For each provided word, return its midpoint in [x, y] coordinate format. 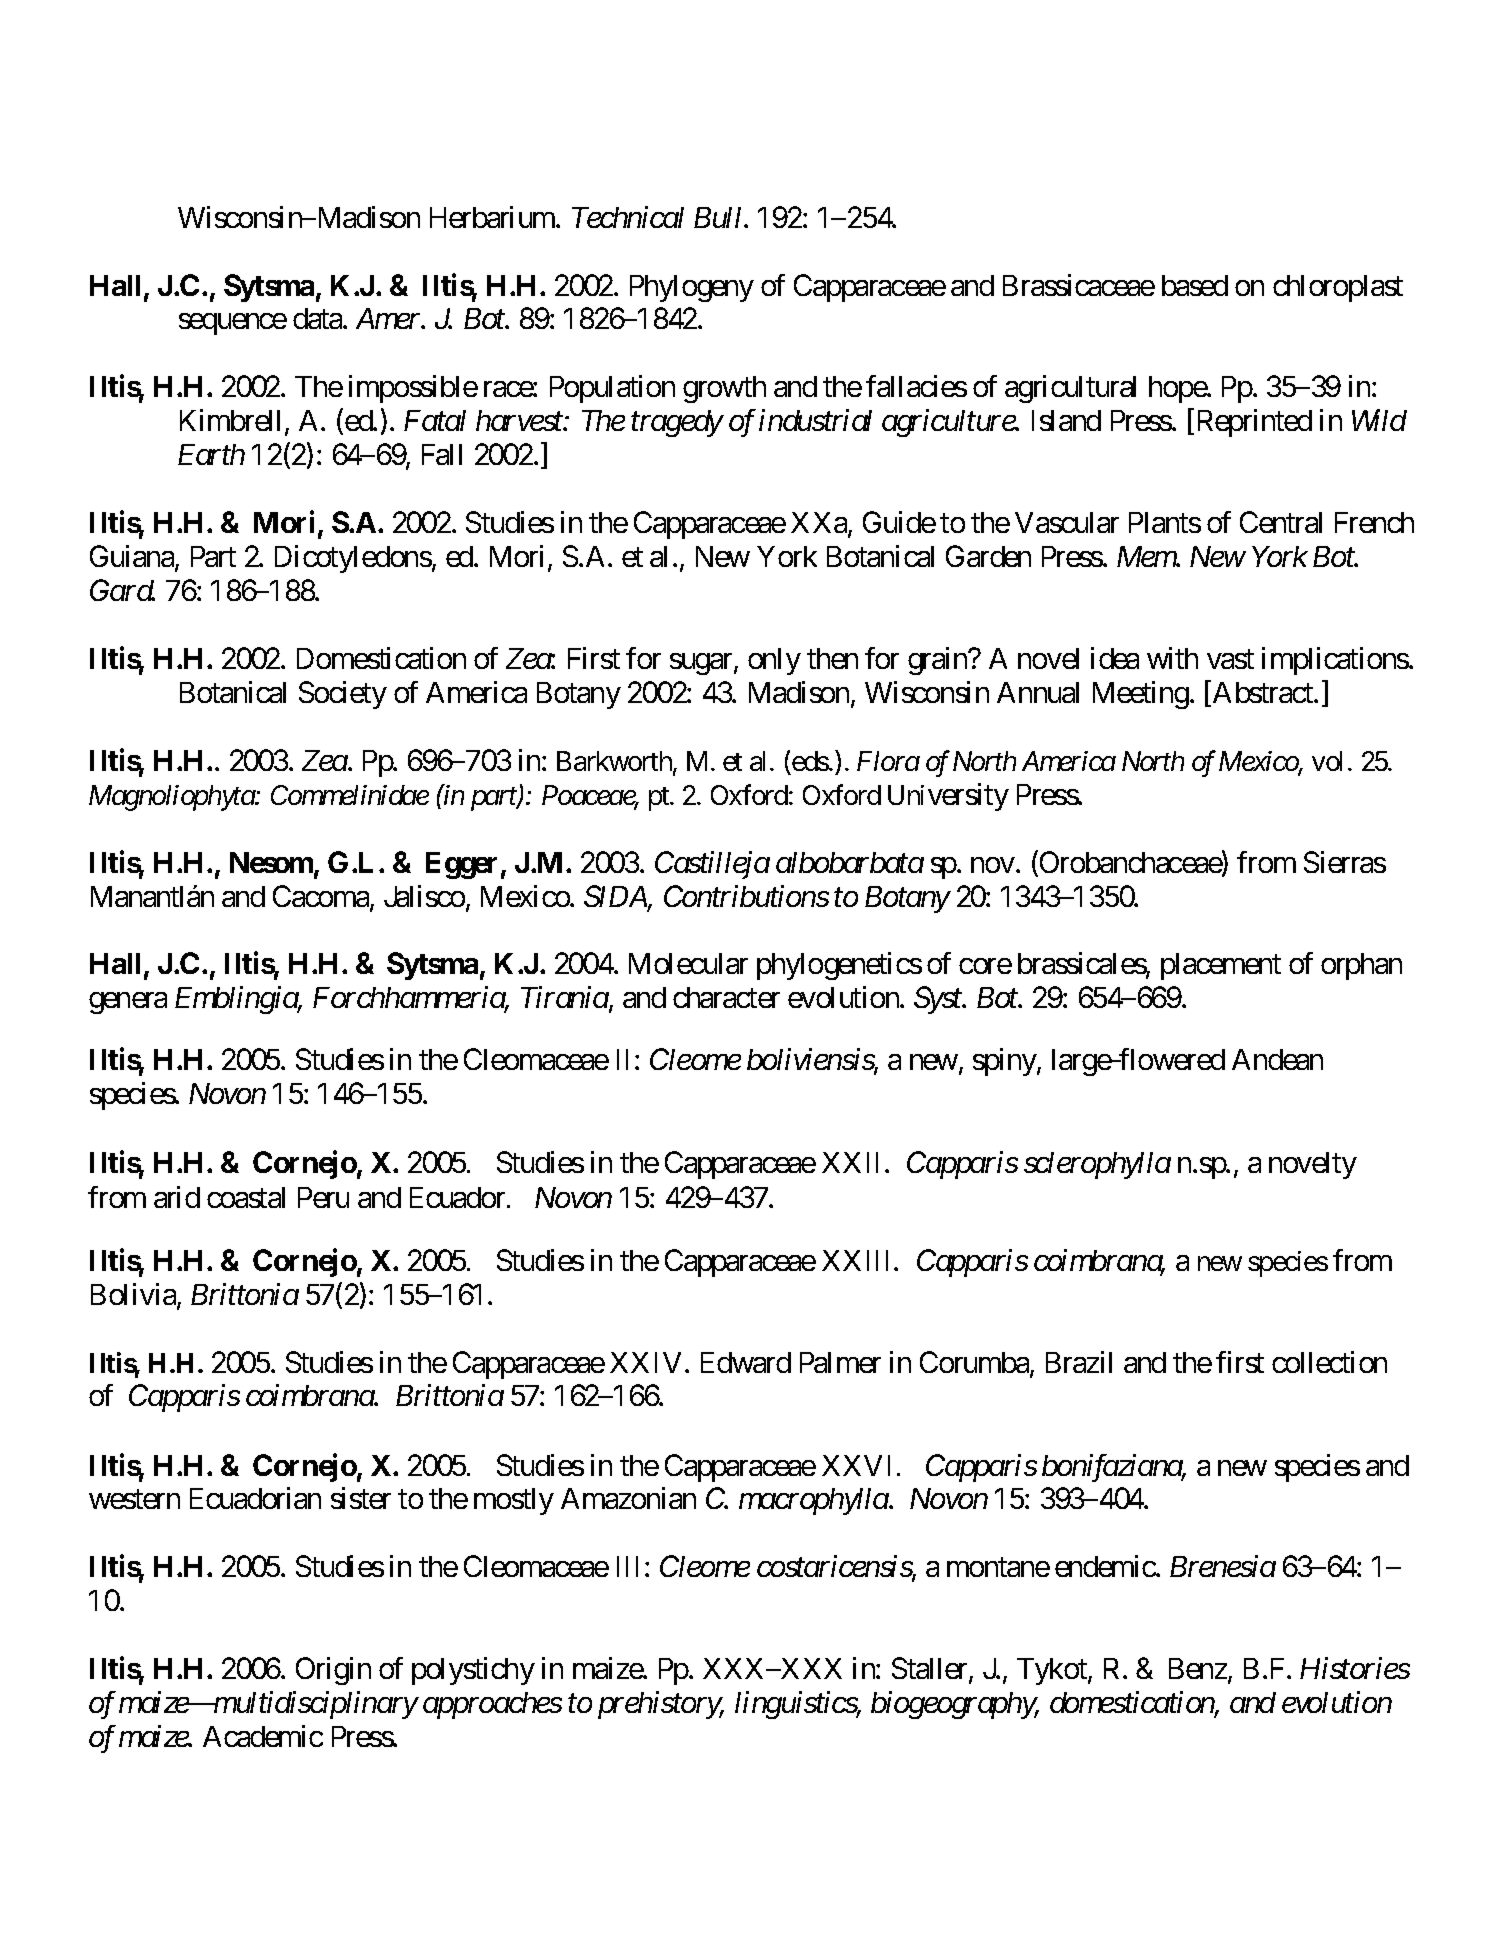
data [318, 318]
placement [1221, 966]
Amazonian [628, 1498]
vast [1230, 659]
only [774, 661]
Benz [1198, 1668]
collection [1329, 1362]
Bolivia [134, 1295]
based [1195, 285]
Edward [746, 1362]
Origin [333, 1671]
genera [128, 1003]
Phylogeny [692, 288]
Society [343, 695]
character [726, 997]
